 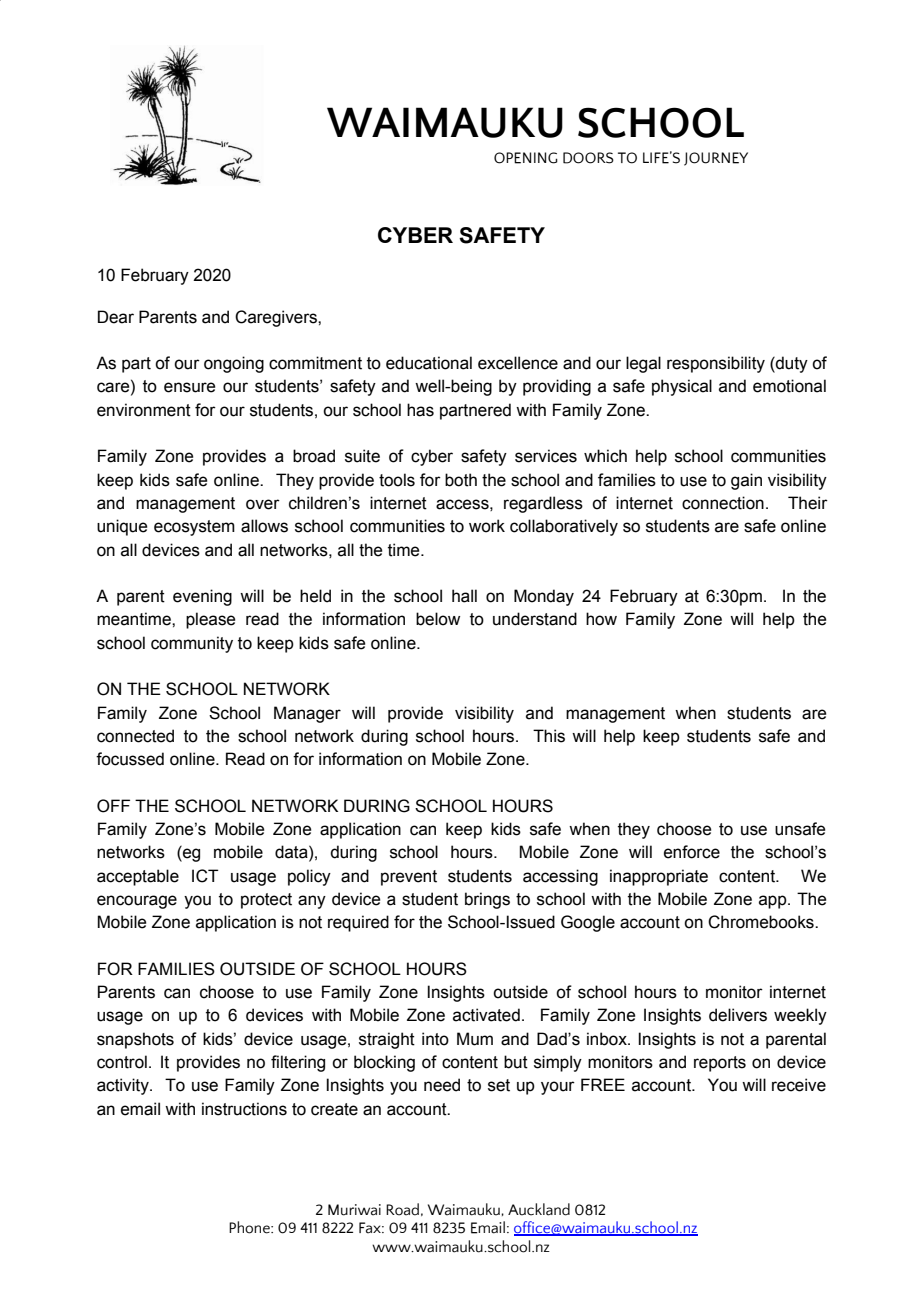 I want to click on Dear, so click(x=116, y=317).
